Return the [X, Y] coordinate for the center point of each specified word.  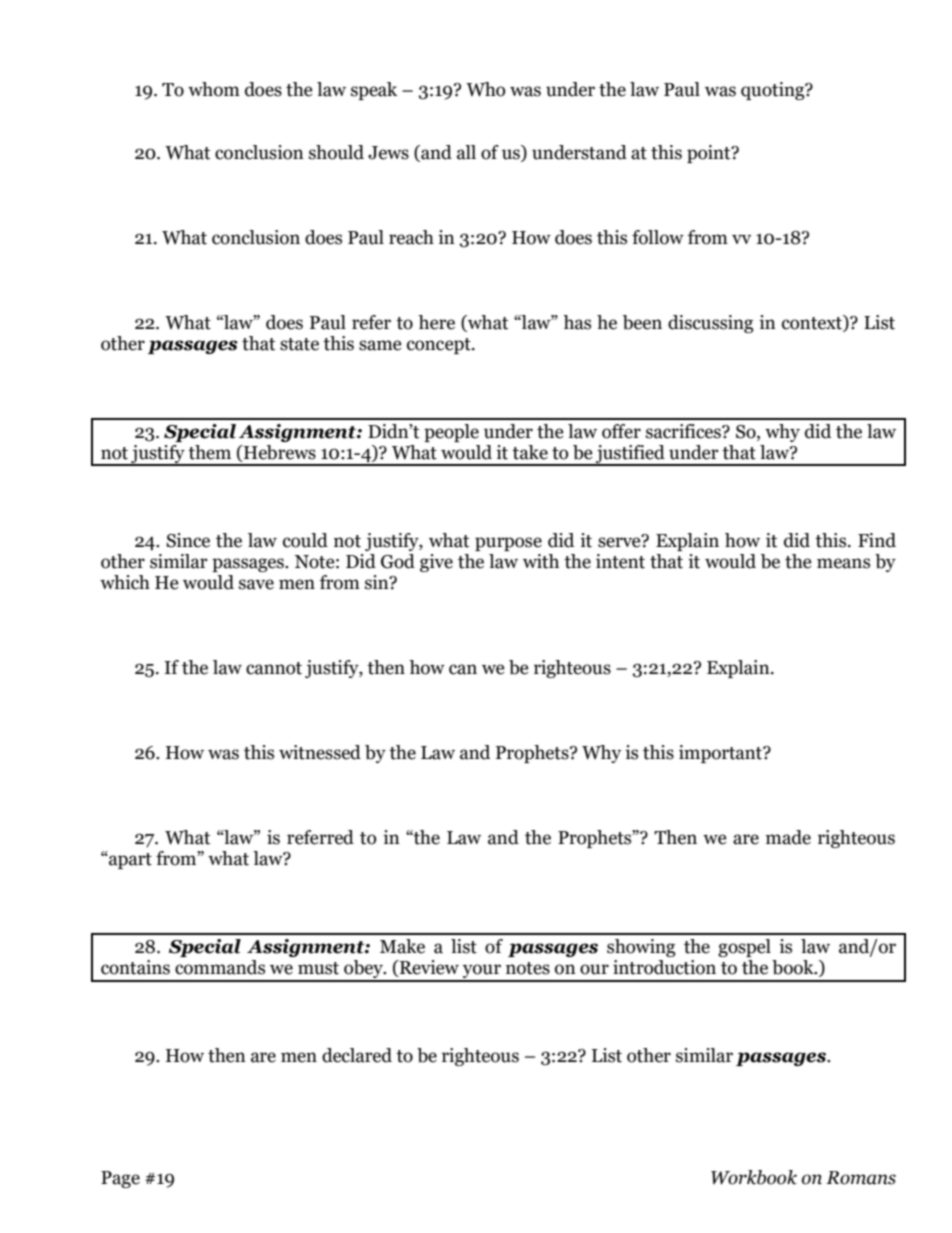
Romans [861, 1178]
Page [120, 1179]
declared [357, 1055]
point [710, 154]
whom [214, 89]
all [466, 152]
